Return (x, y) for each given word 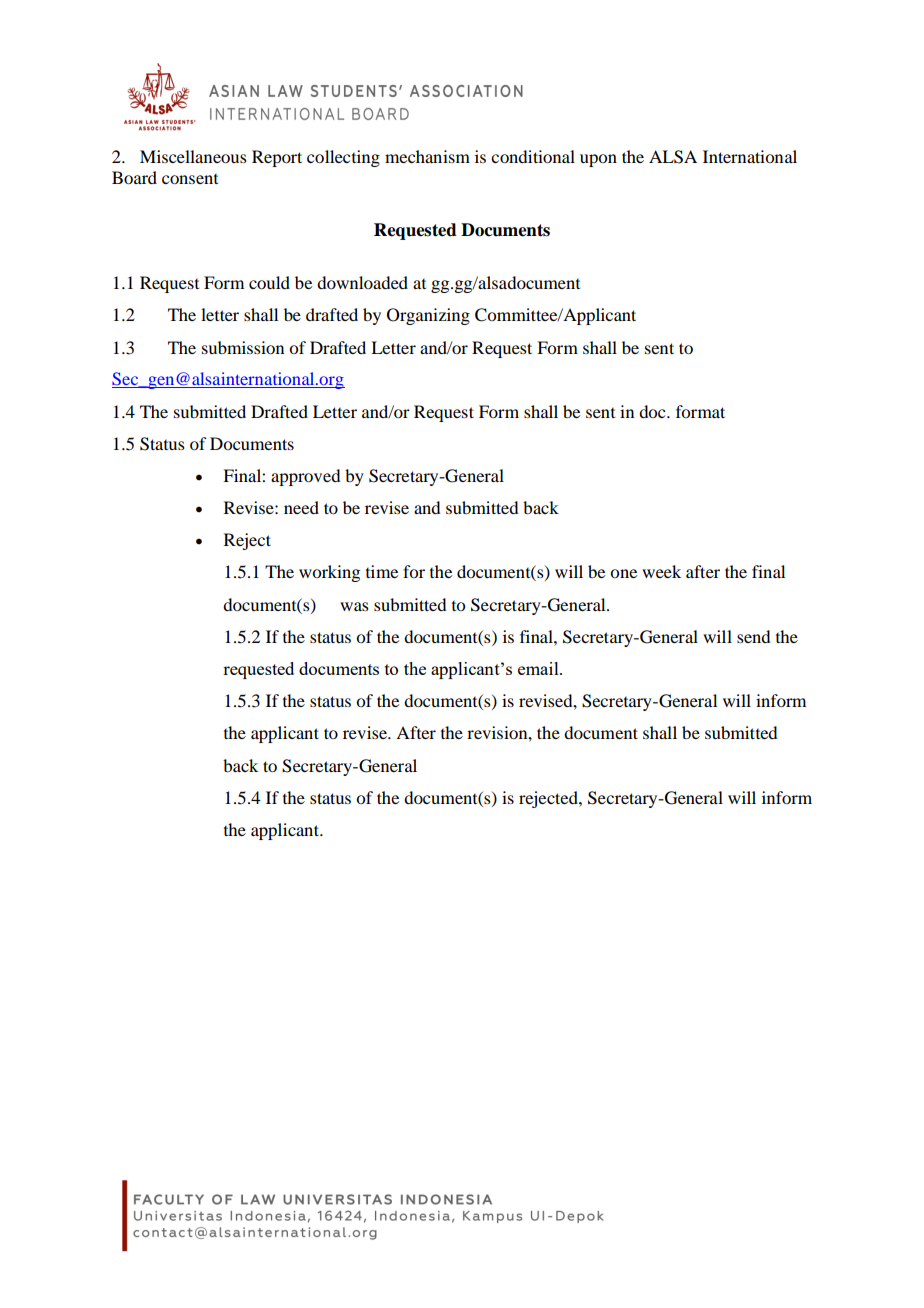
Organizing (428, 316)
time (382, 571)
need (301, 507)
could (269, 282)
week (661, 571)
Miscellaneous (193, 156)
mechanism (427, 156)
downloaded (362, 282)
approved (305, 477)
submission (243, 347)
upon (598, 160)
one (623, 573)
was (354, 606)
